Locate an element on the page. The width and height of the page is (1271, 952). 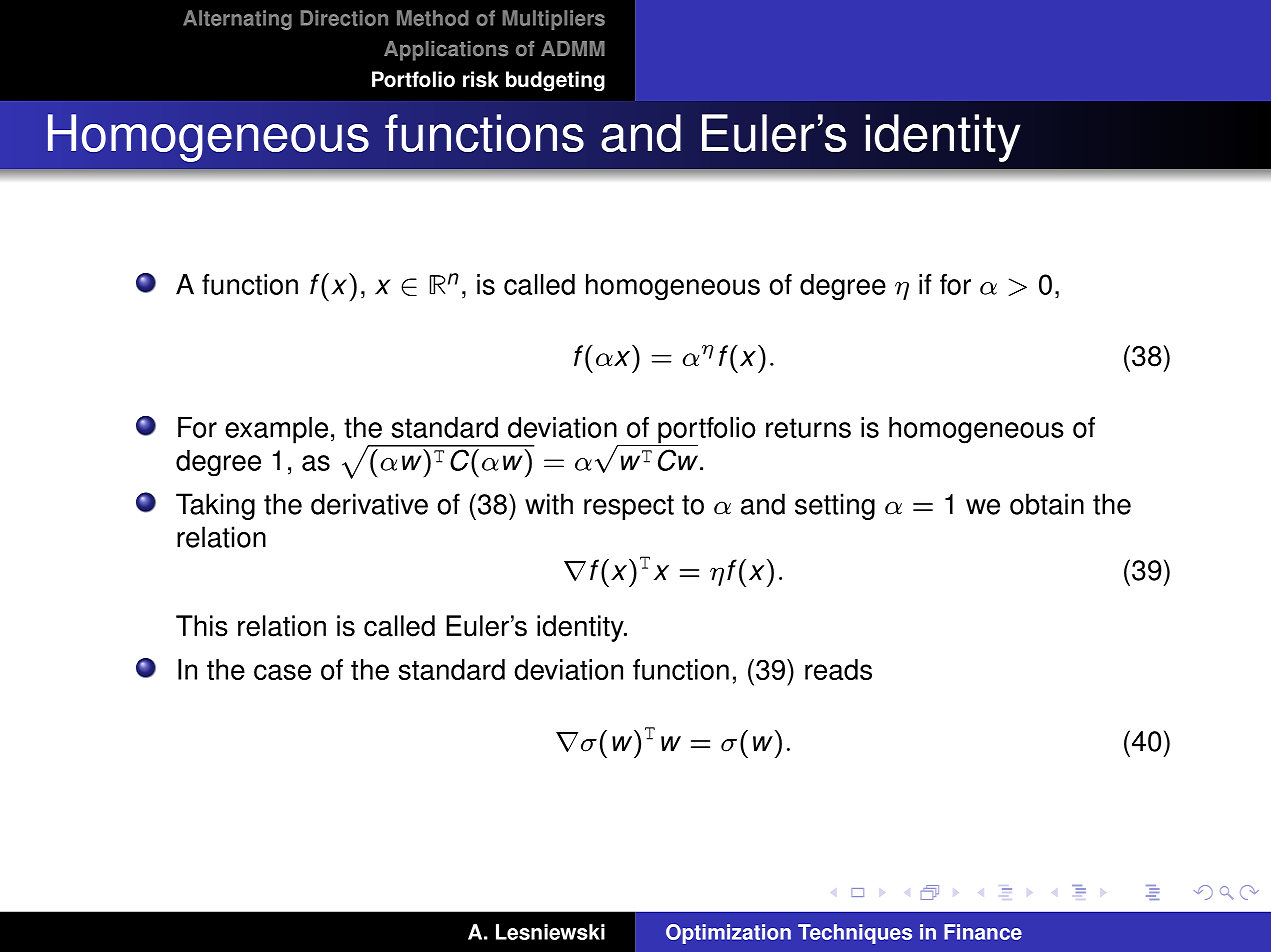
Techniques is located at coordinates (855, 934).
